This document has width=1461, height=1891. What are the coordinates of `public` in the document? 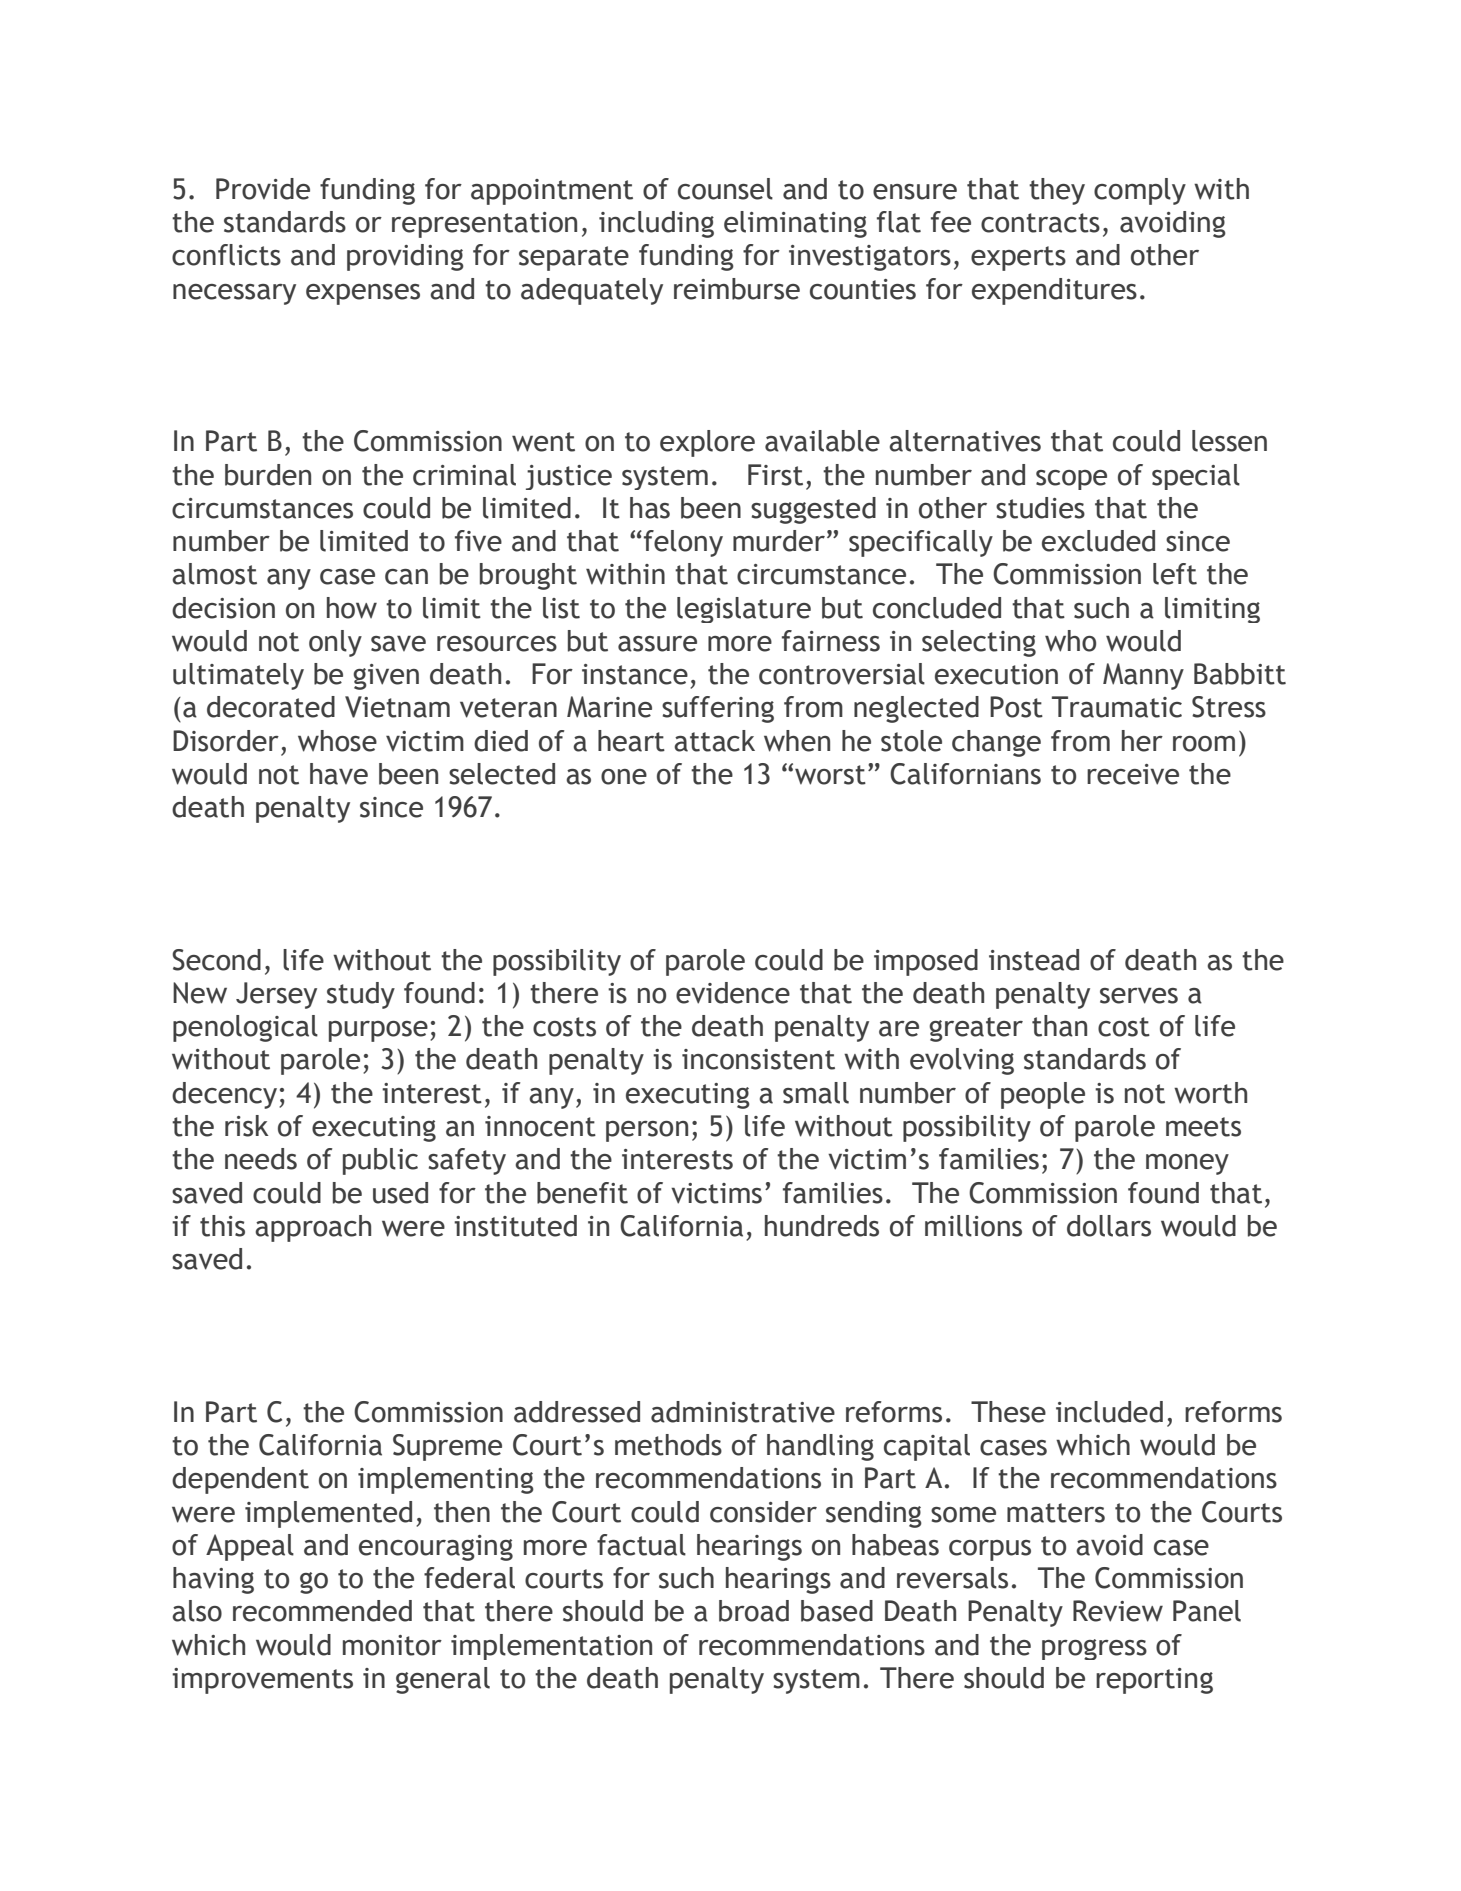 It's located at (380, 1161).
